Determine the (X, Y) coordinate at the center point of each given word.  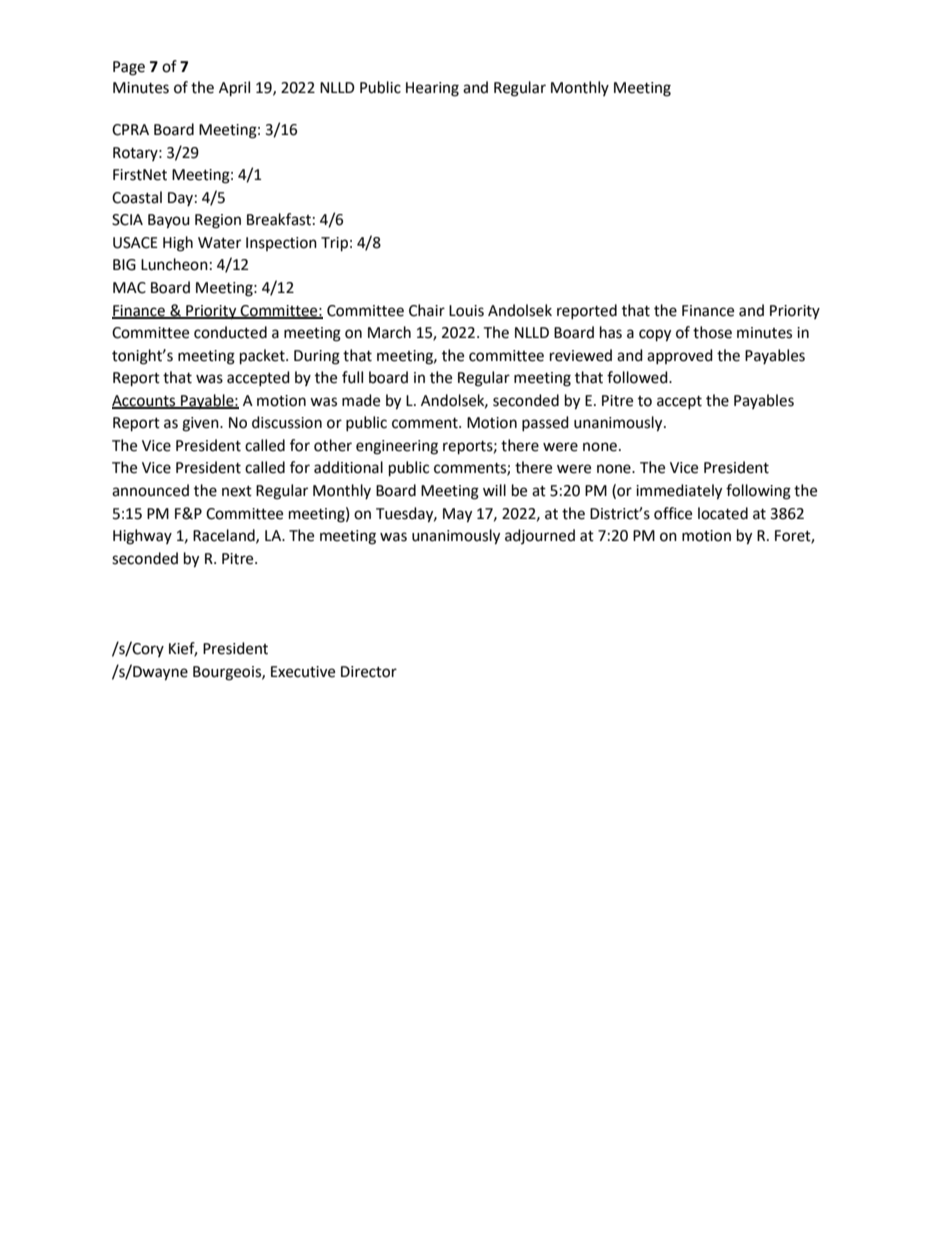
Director (369, 672)
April (234, 89)
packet (263, 357)
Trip (334, 244)
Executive (303, 672)
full (352, 377)
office (673, 513)
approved (680, 356)
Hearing (432, 89)
